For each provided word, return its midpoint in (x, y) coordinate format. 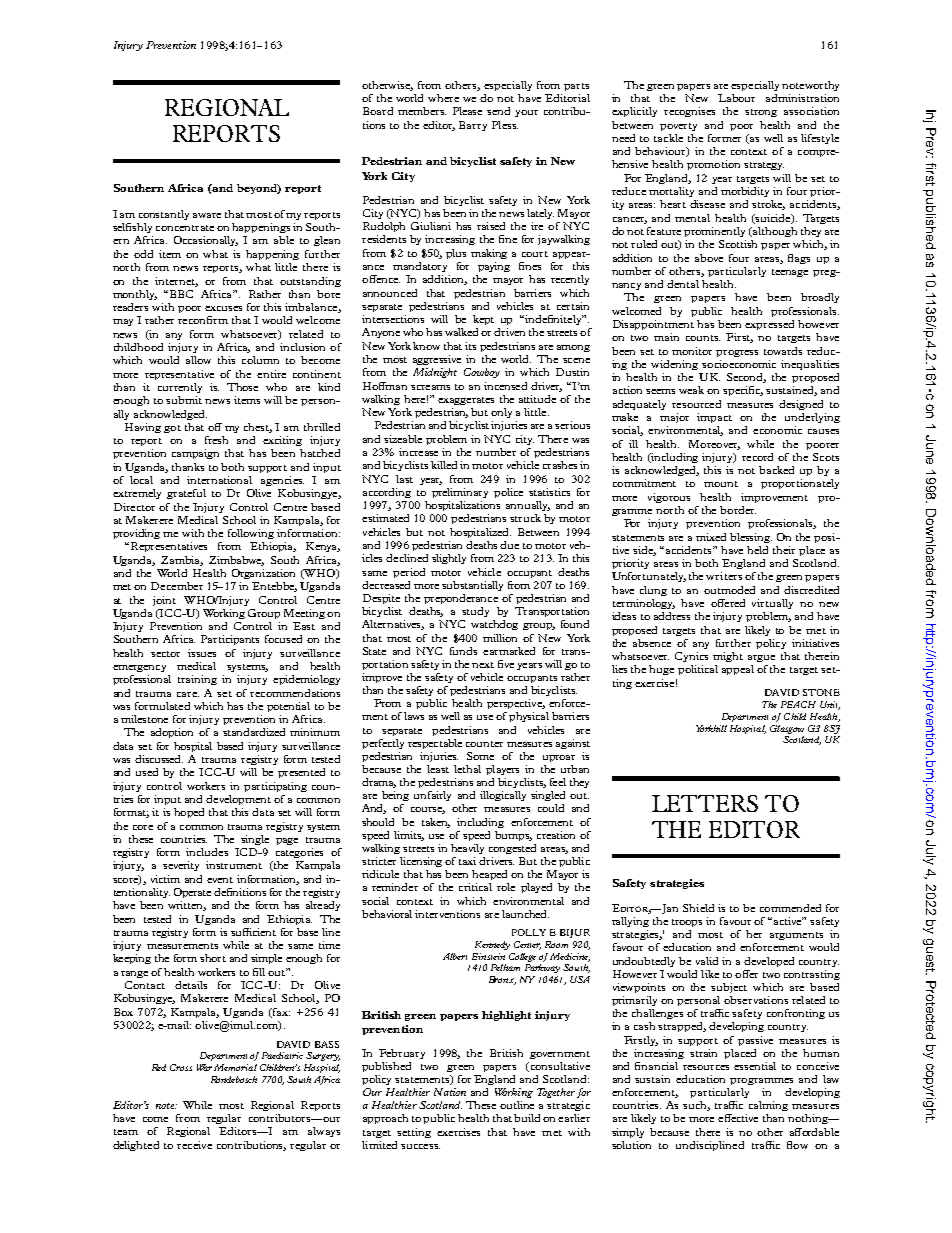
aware (207, 215)
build (527, 1118)
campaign (195, 454)
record (757, 457)
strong (761, 113)
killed (444, 465)
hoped (189, 813)
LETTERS (705, 803)
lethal (467, 769)
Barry (473, 126)
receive (194, 1145)
